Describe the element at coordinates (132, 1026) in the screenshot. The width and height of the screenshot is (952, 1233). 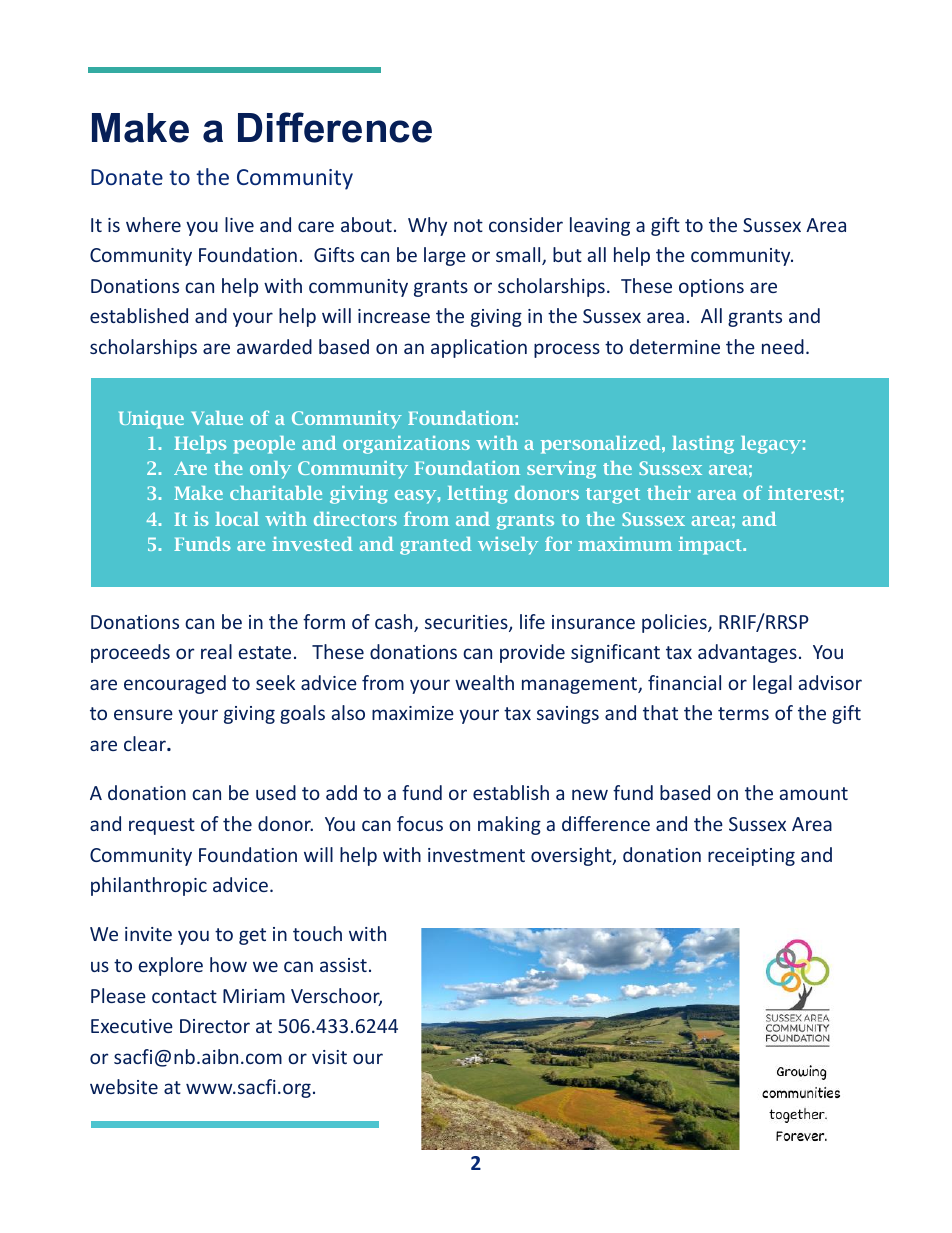
I see `Executive` at that location.
